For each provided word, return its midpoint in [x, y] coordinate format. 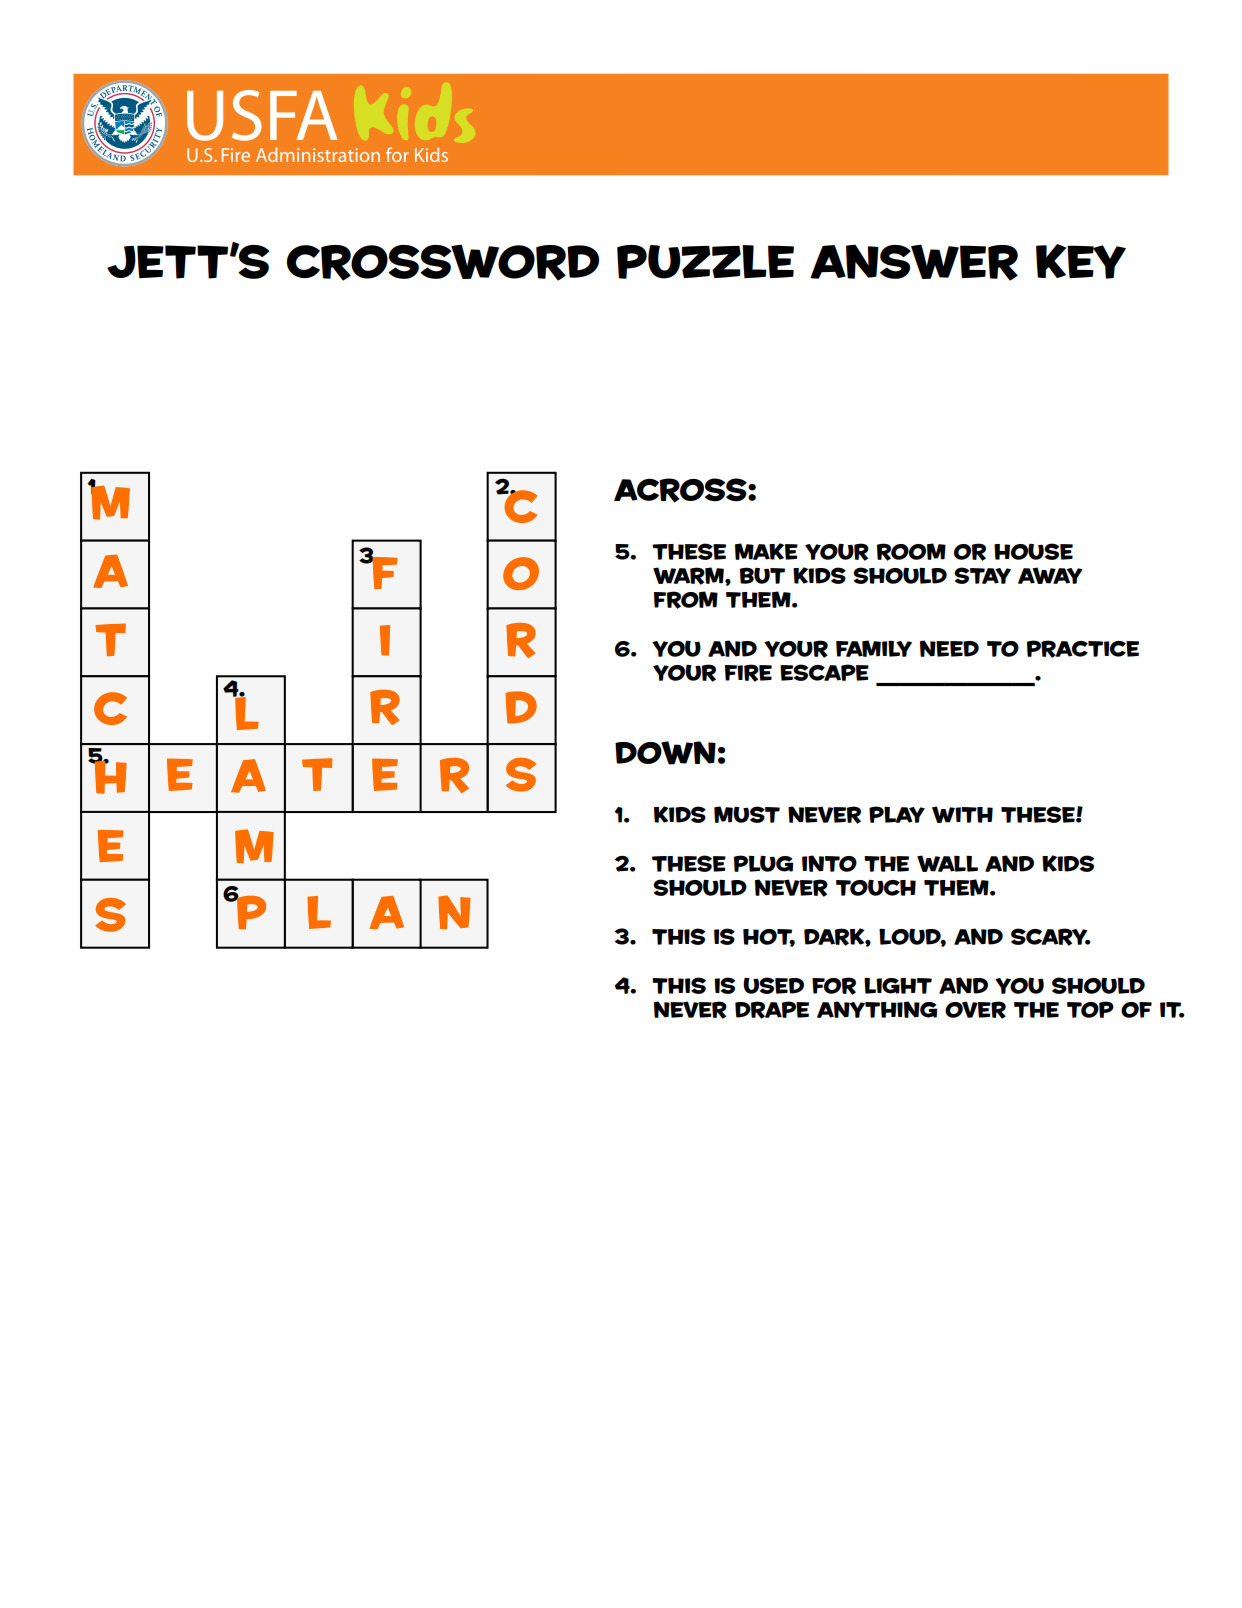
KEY [1081, 261]
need [949, 648]
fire [748, 673]
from [686, 600]
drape [772, 1010]
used [773, 985]
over [975, 1010]
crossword [443, 262]
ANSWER [914, 262]
